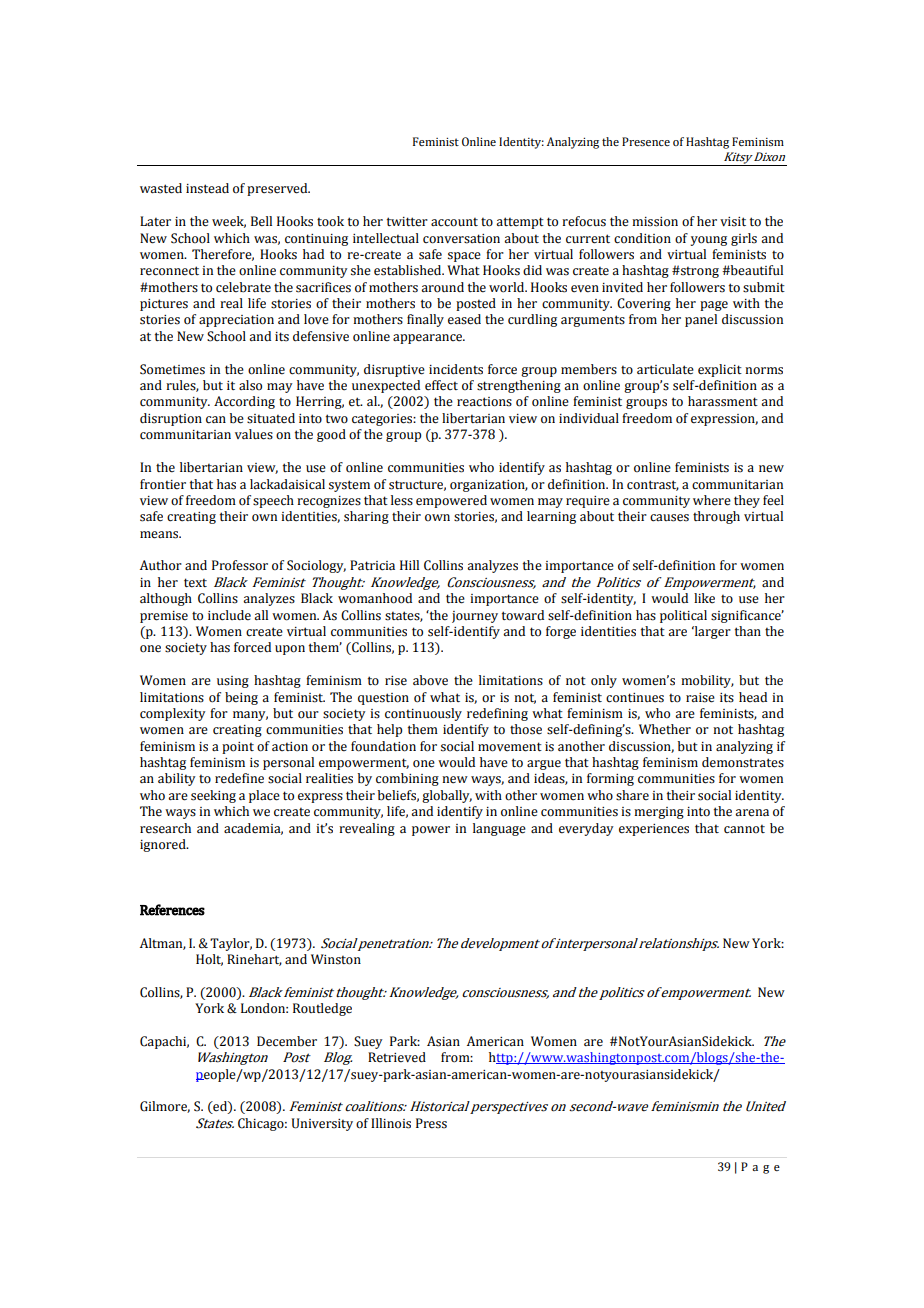  What do you see at coordinates (723, 401) in the page?
I see `harassment` at bounding box center [723, 401].
